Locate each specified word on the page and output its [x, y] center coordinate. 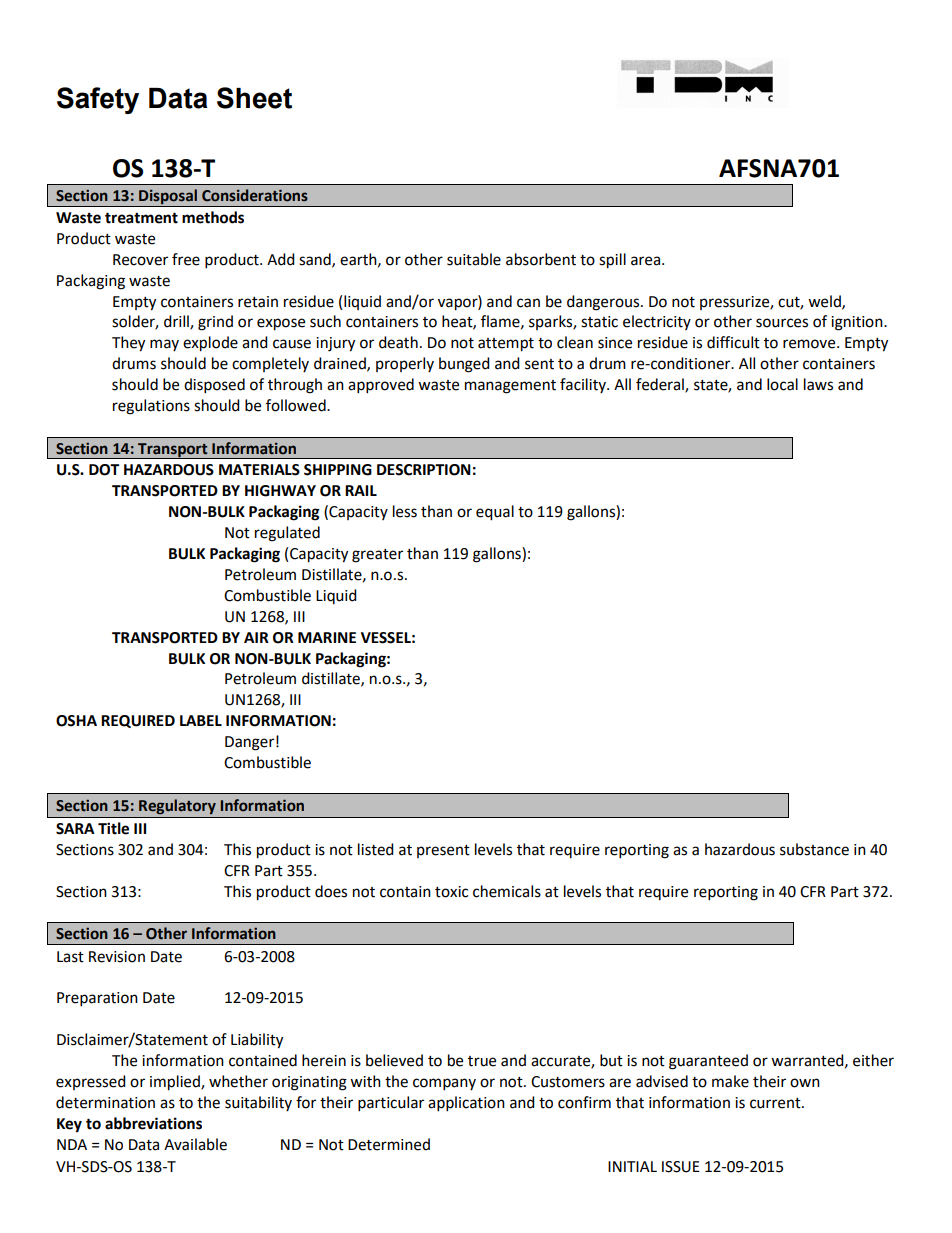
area [647, 261]
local [782, 384]
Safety [98, 100]
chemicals [507, 891]
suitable [474, 259]
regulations [151, 407]
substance [814, 849]
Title [113, 828]
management [510, 387]
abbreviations [153, 1123]
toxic [451, 892]
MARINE [327, 637]
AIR [256, 637]
